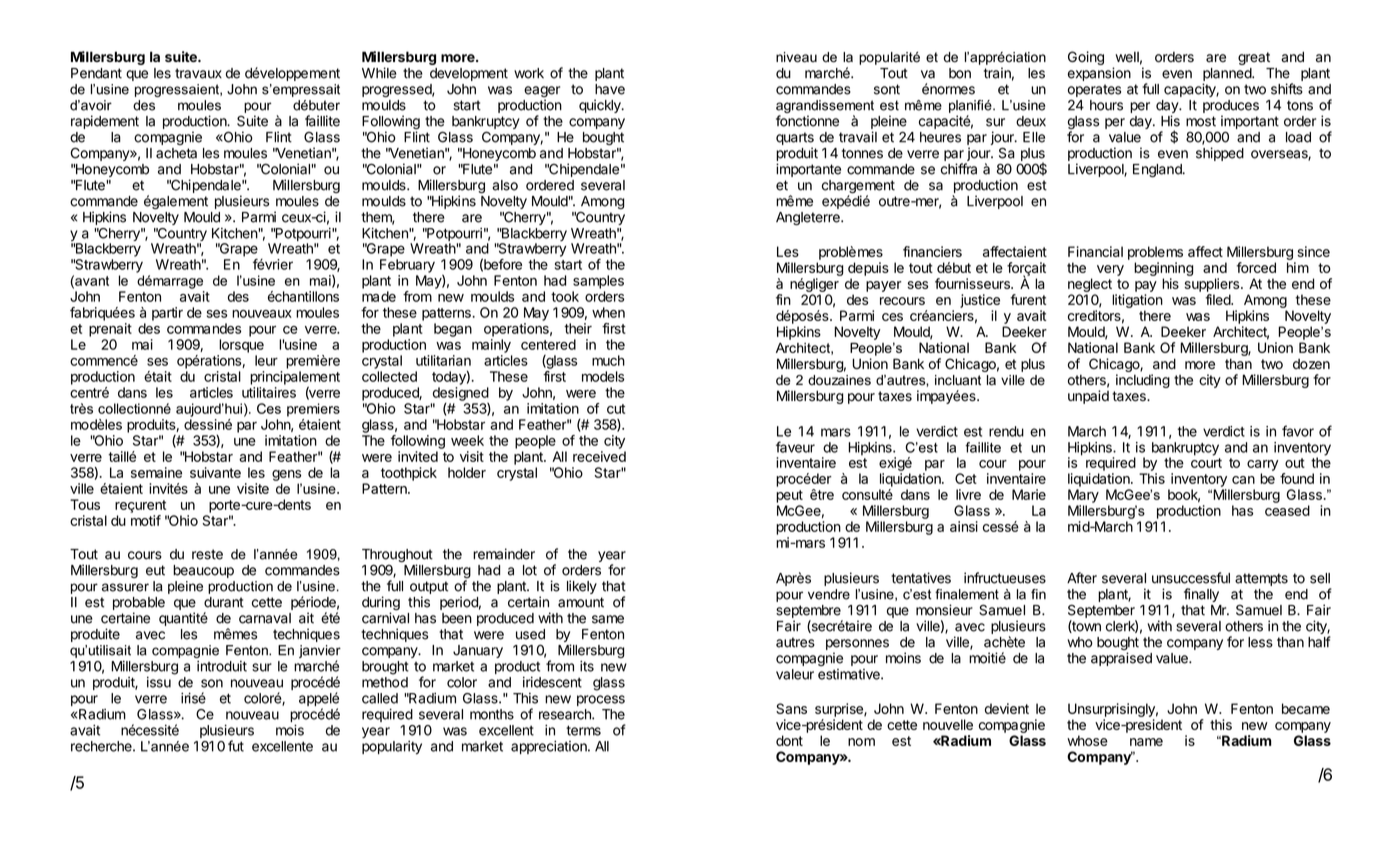 The width and height of the document is (1400, 850). I want to click on litigation, so click(1137, 301).
